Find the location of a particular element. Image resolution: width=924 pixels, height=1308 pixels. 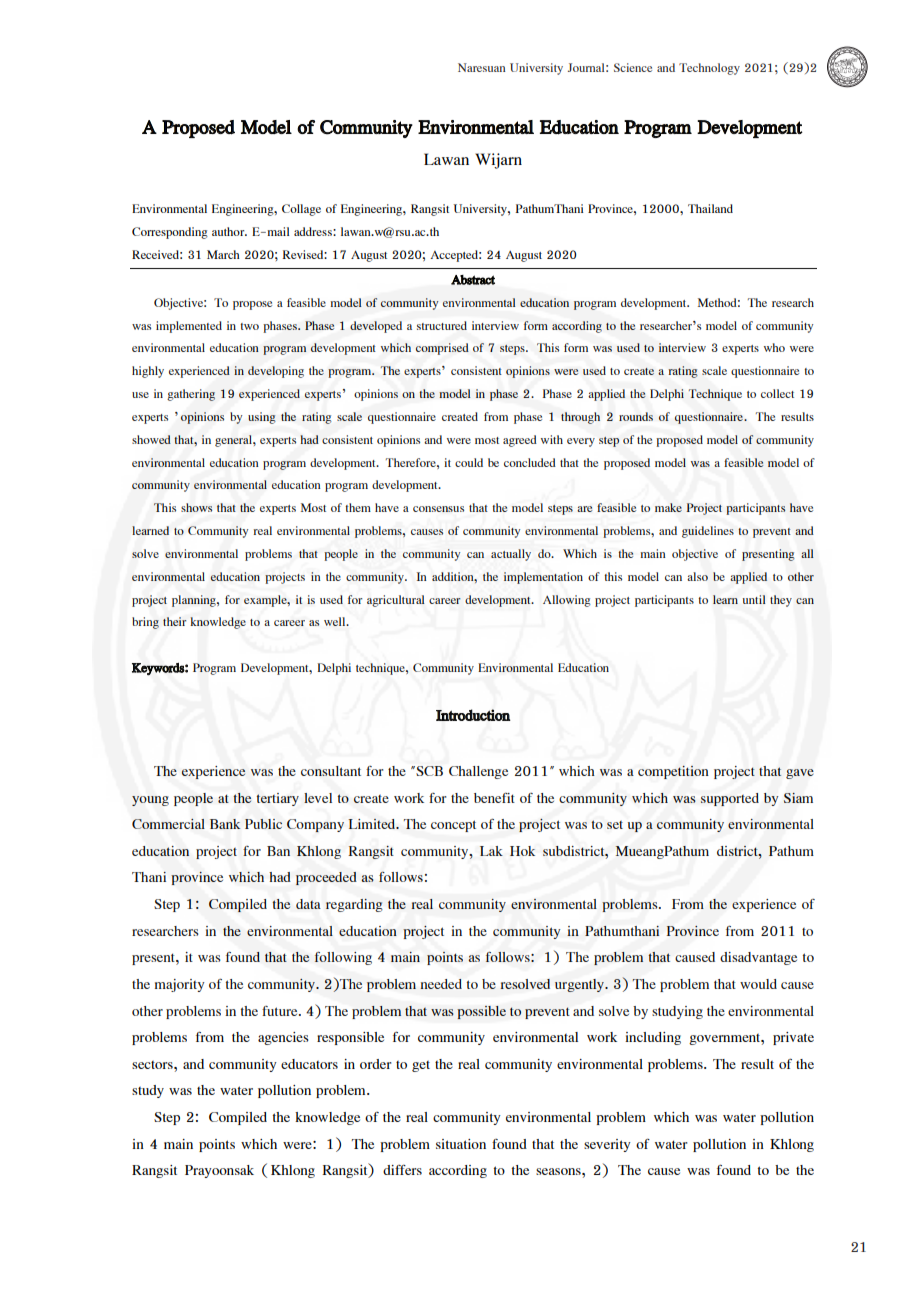

Collage is located at coordinates (301, 210).
